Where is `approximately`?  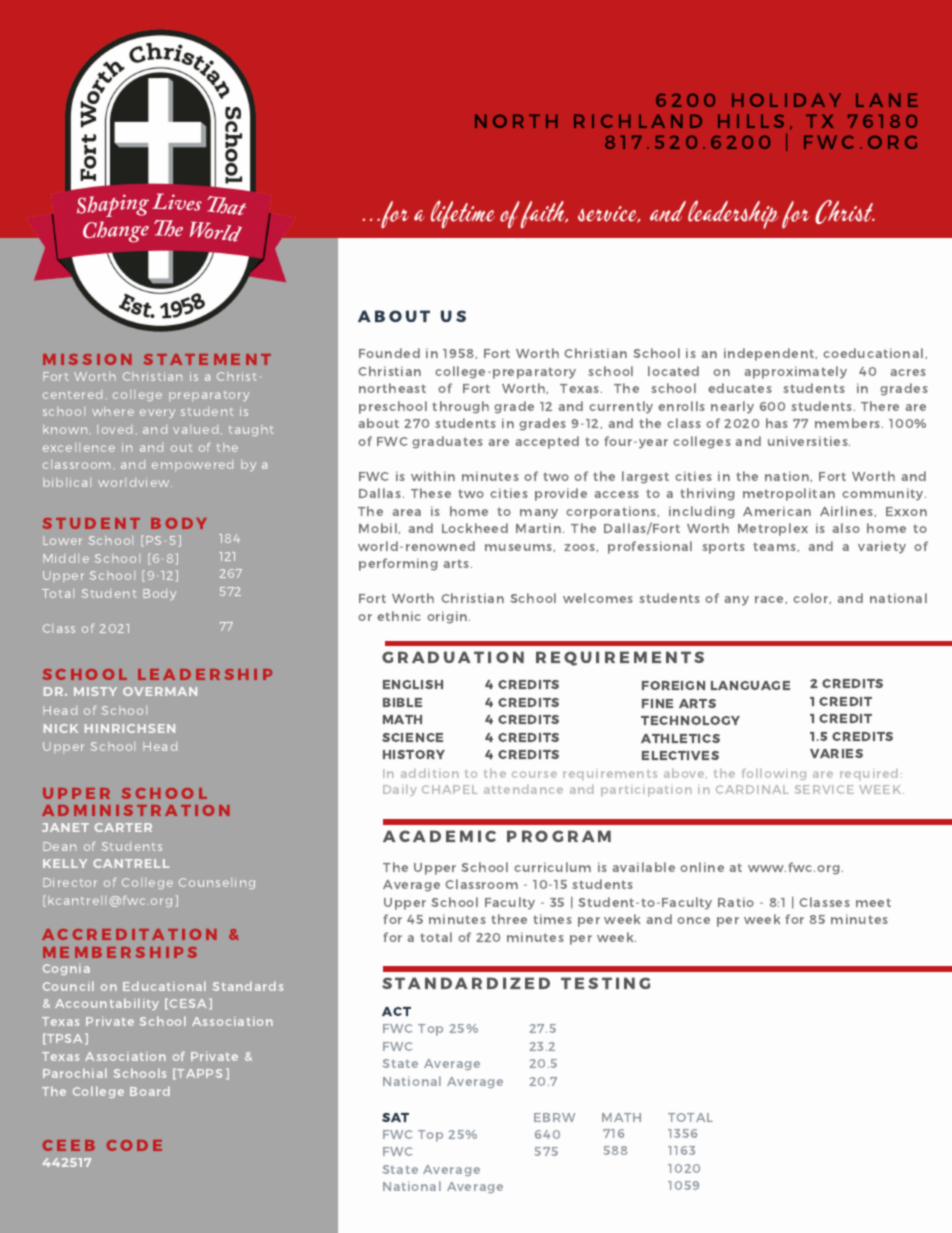 approximately is located at coordinates (796, 372).
